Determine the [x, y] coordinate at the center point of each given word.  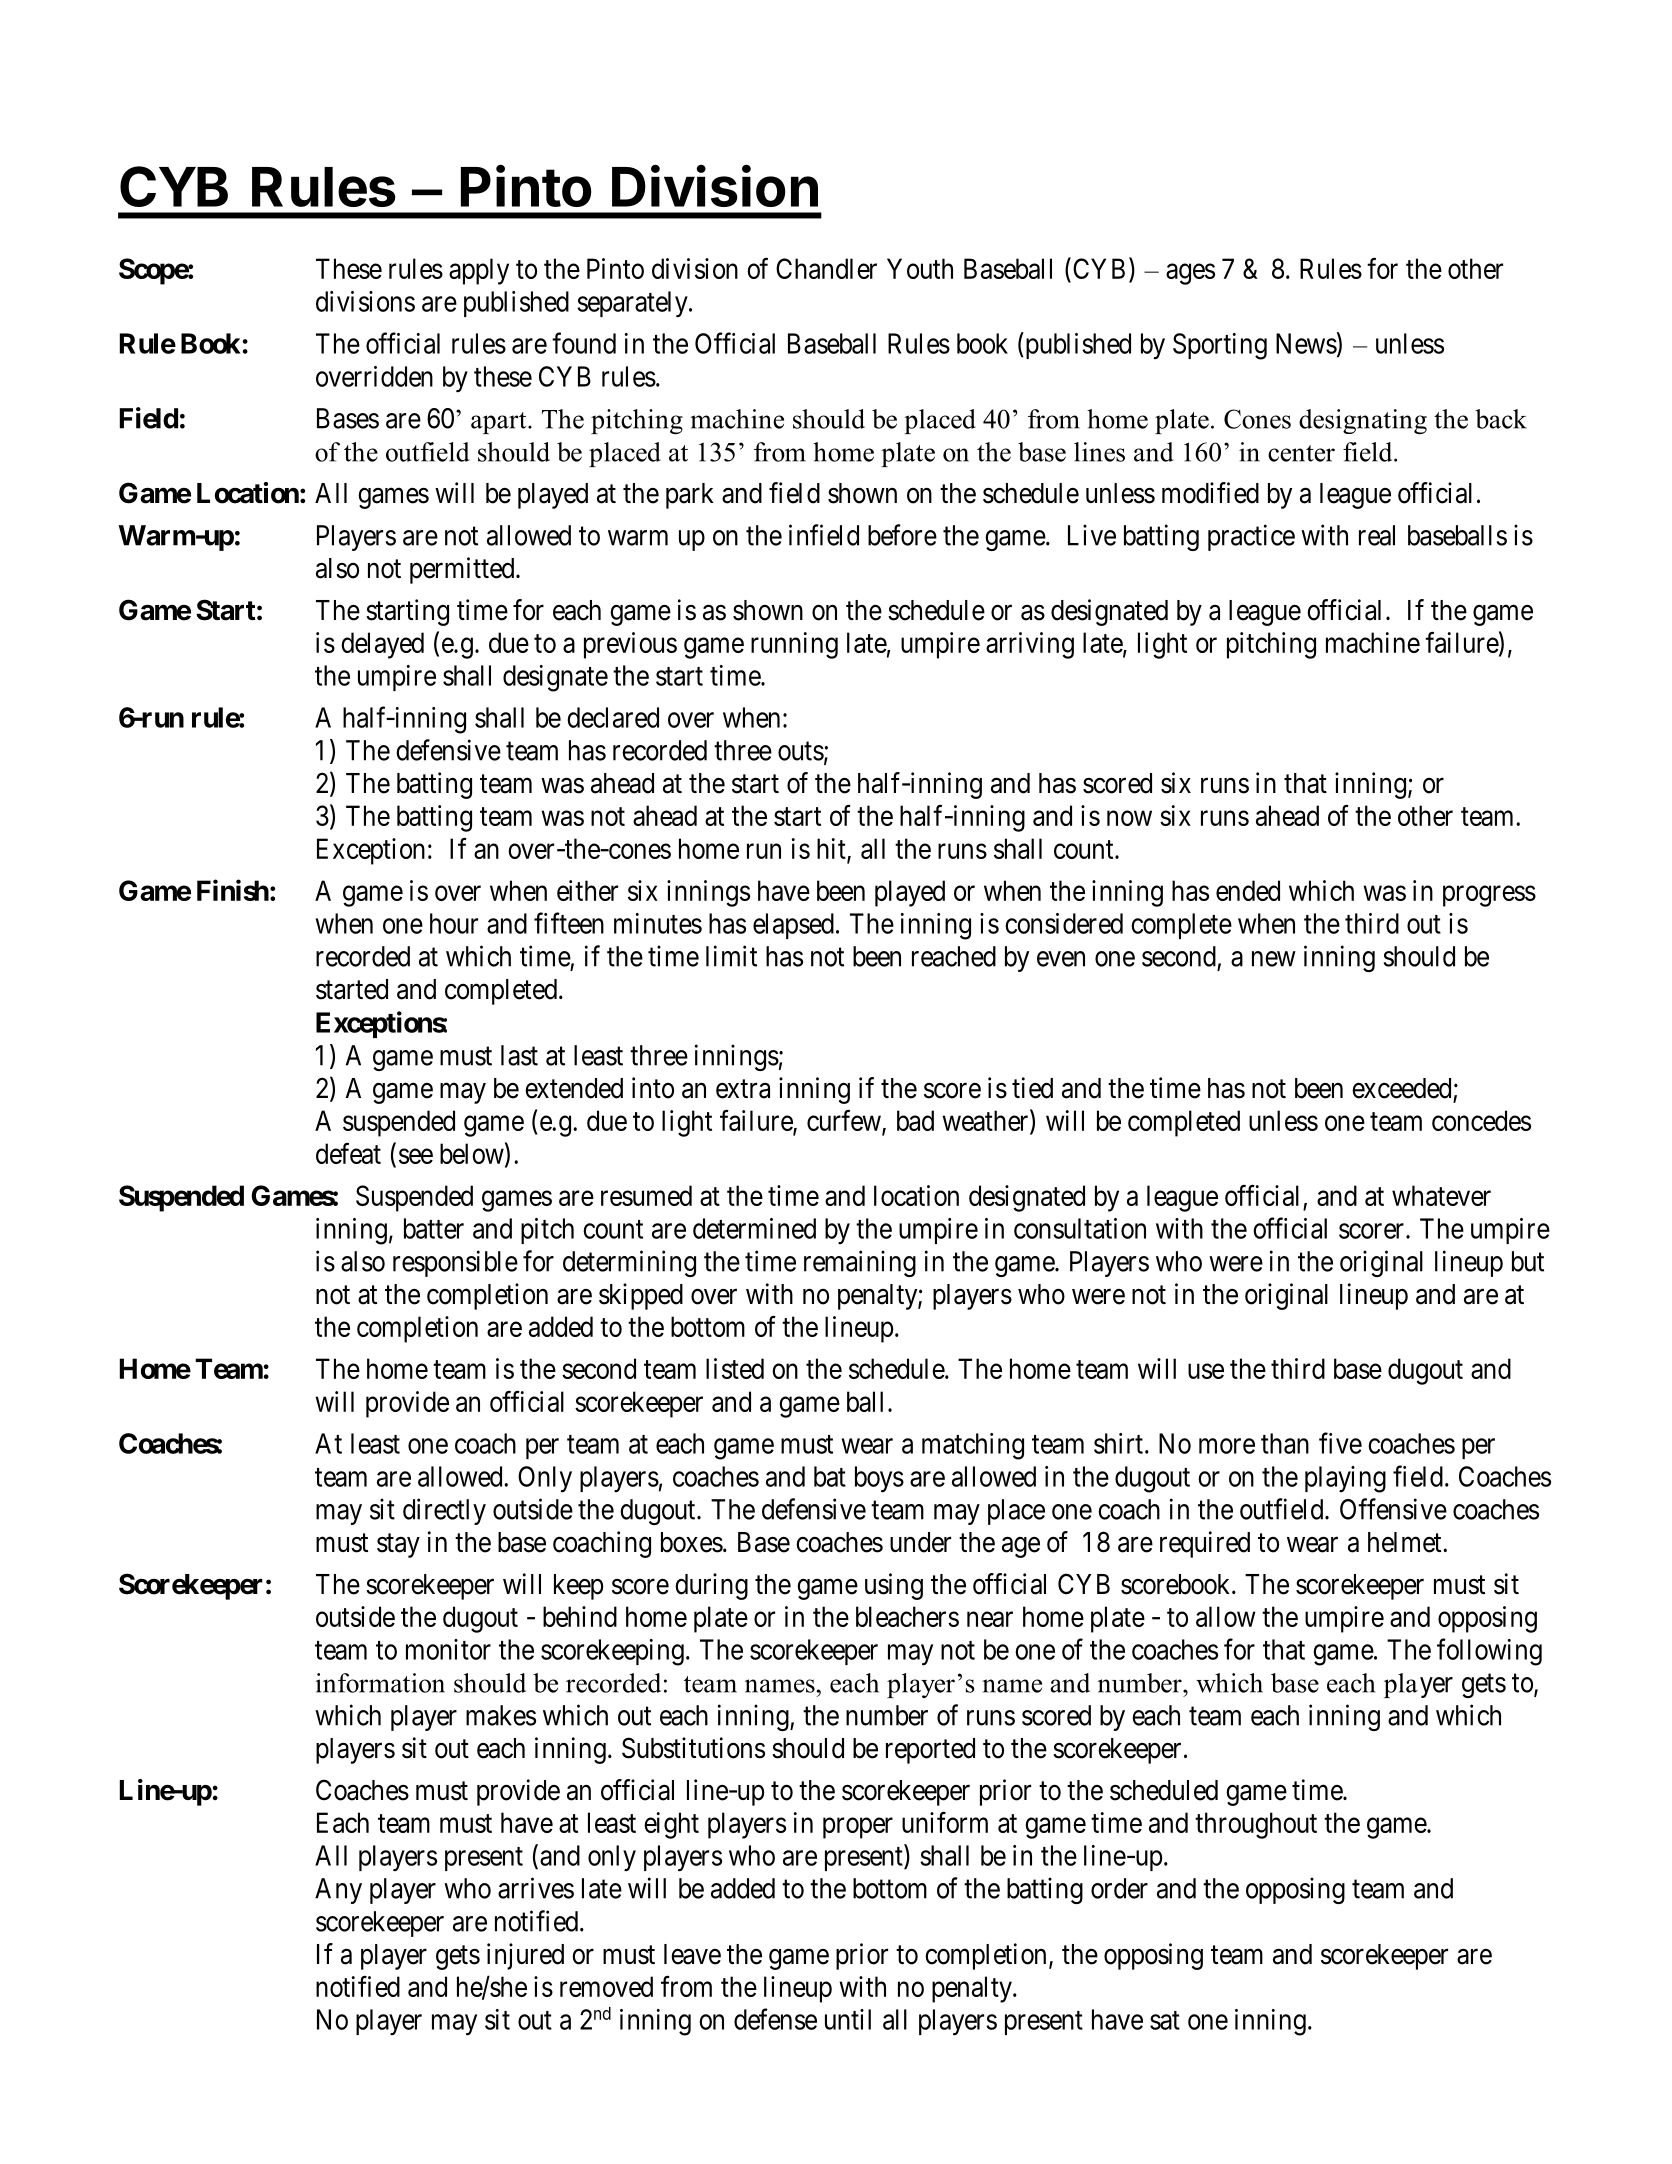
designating [1363, 421]
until [848, 2019]
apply [479, 271]
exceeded [1401, 1088]
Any [338, 1891]
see [416, 1156]
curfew [845, 1122]
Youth [920, 268]
